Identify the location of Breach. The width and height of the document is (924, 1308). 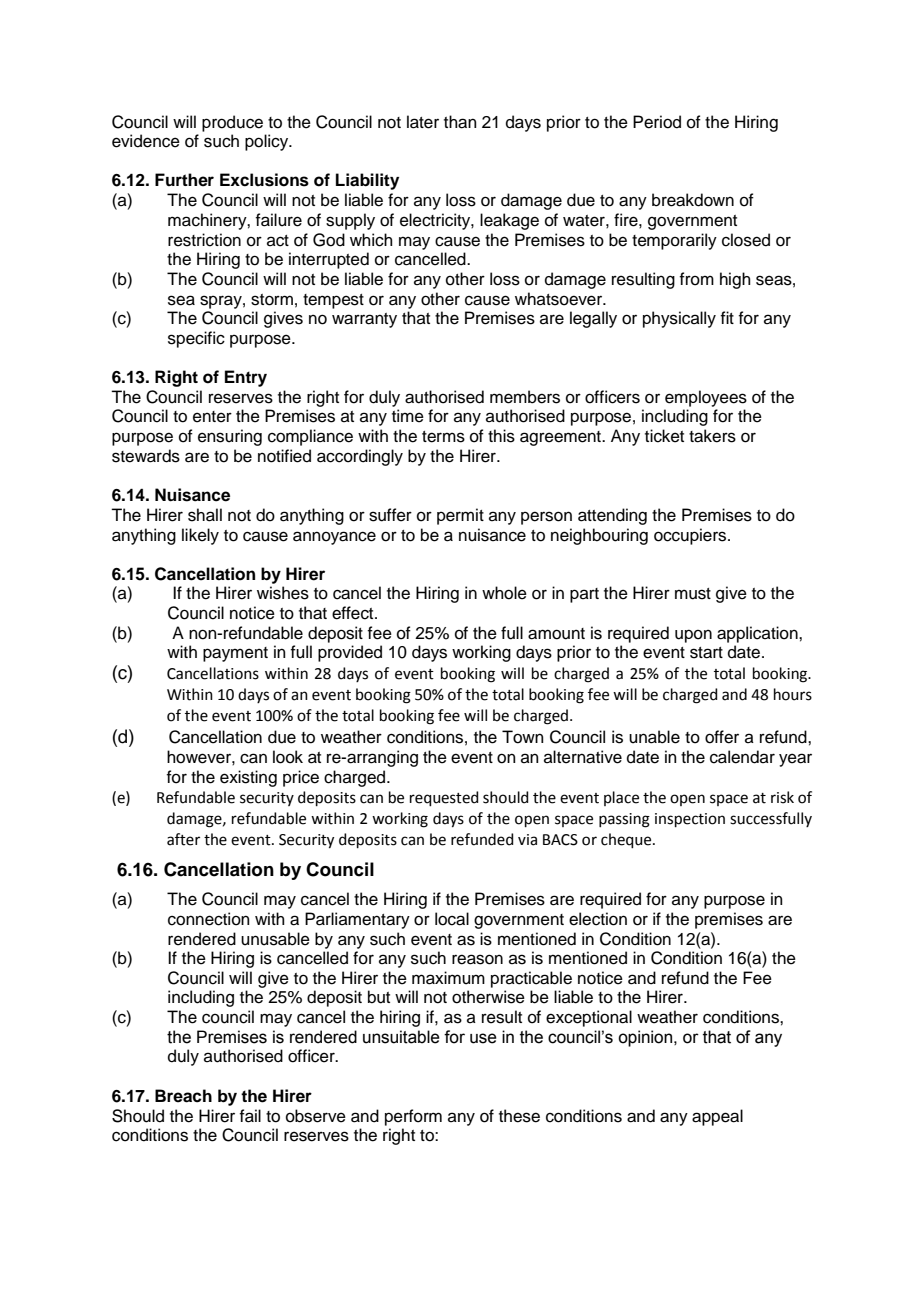
(183, 1096).
